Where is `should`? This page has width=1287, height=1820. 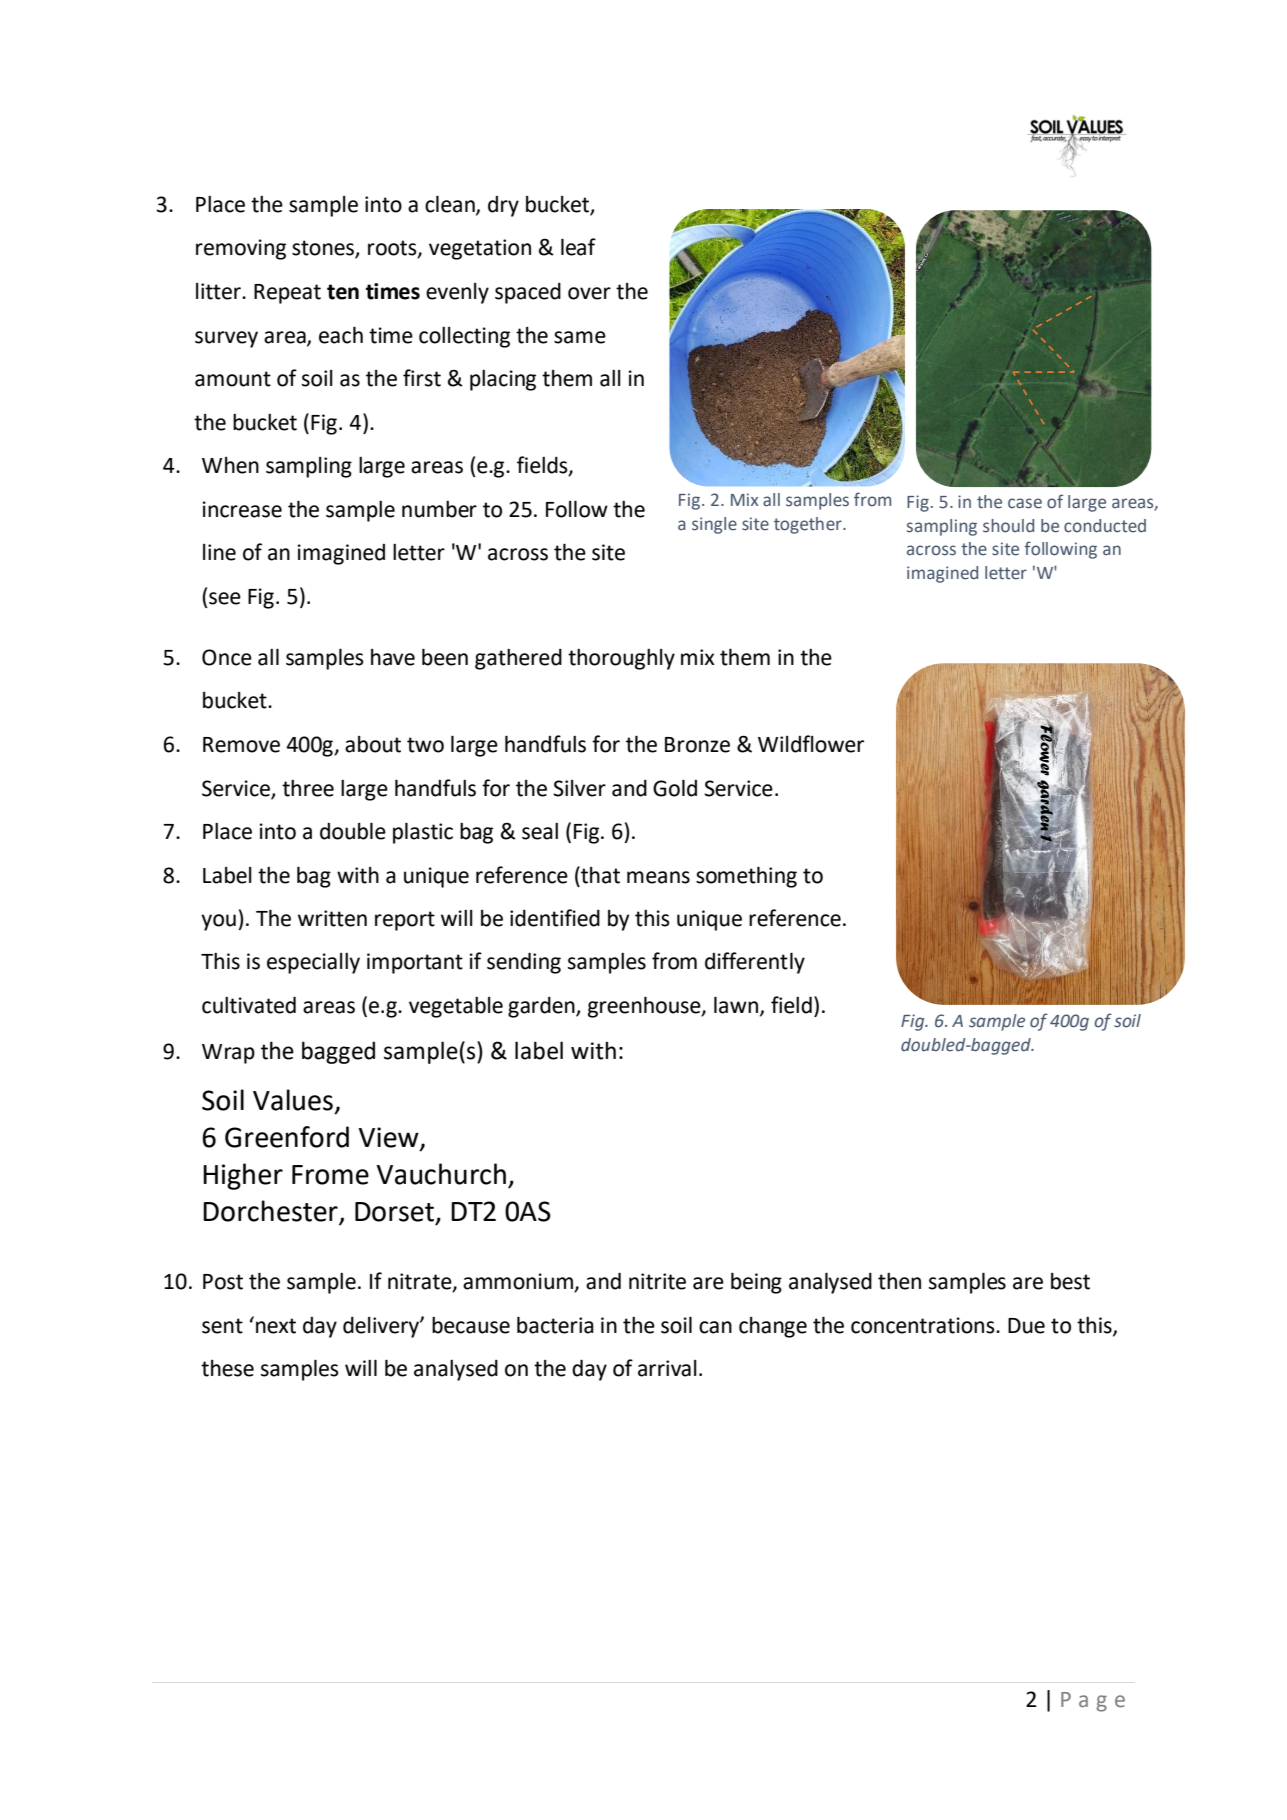 should is located at coordinates (1008, 526).
